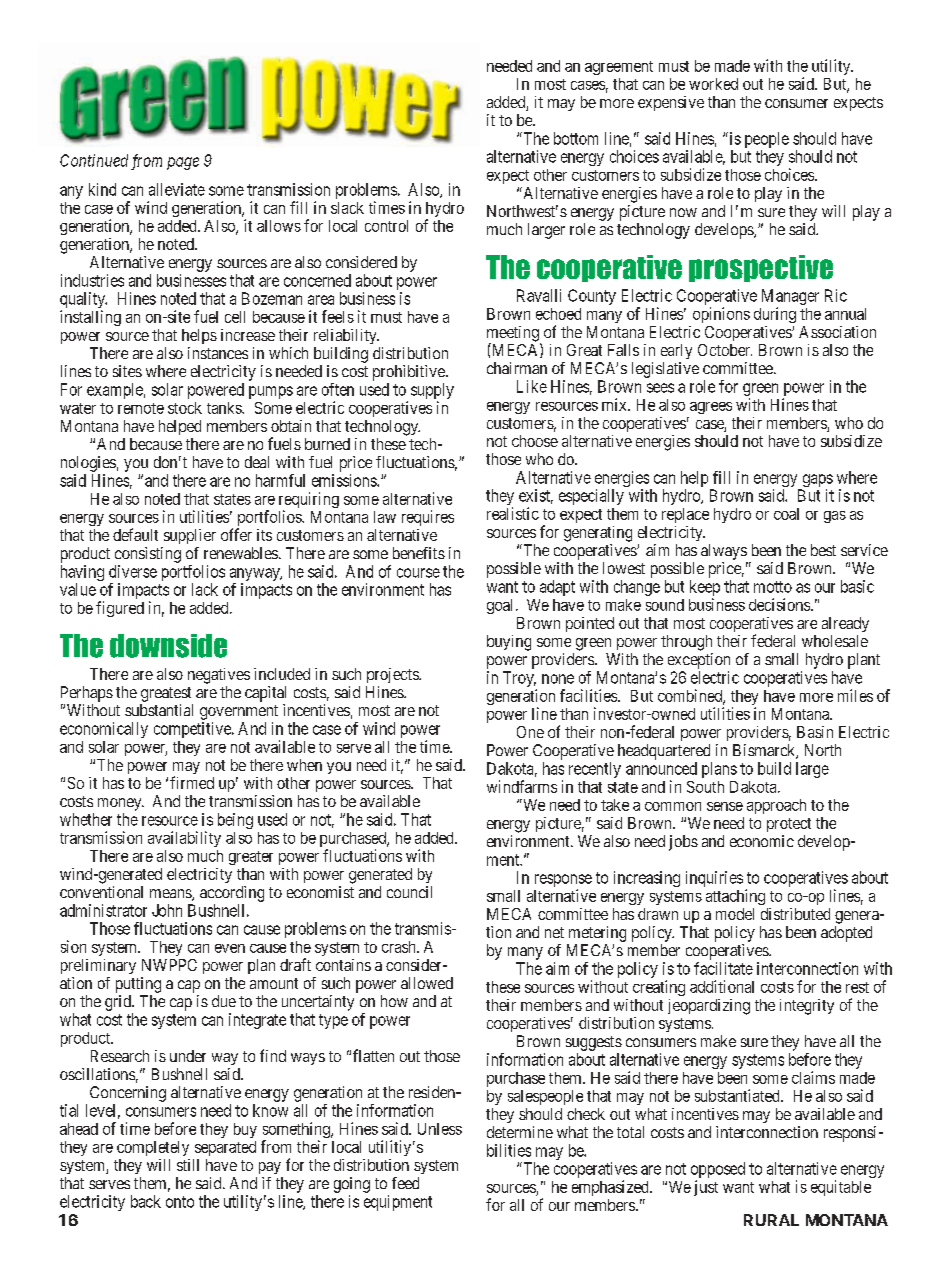  What do you see at coordinates (513, 513) in the document?
I see `realistic` at bounding box center [513, 513].
